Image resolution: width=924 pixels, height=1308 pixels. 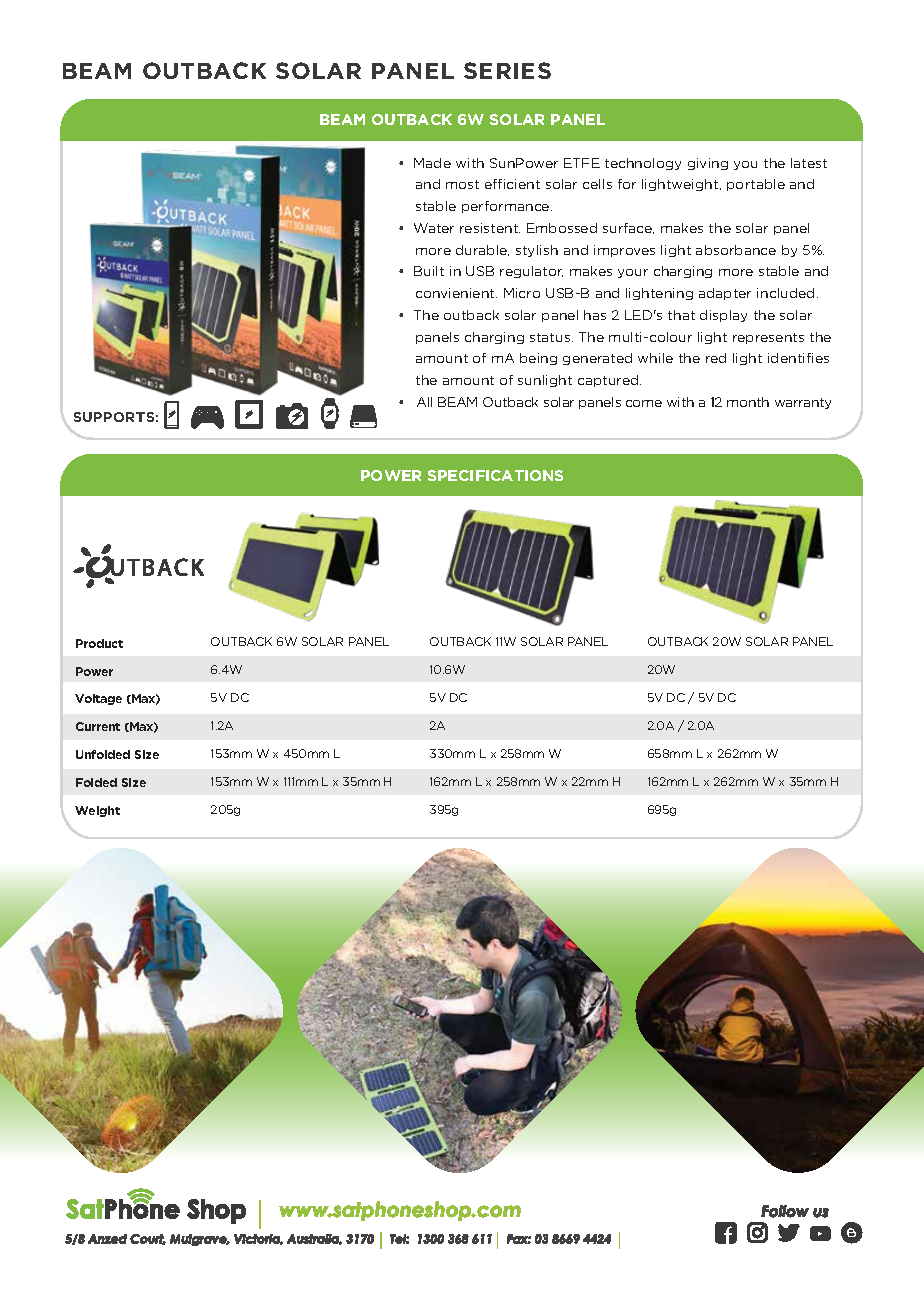 What do you see at coordinates (748, 402) in the screenshot?
I see `month` at bounding box center [748, 402].
